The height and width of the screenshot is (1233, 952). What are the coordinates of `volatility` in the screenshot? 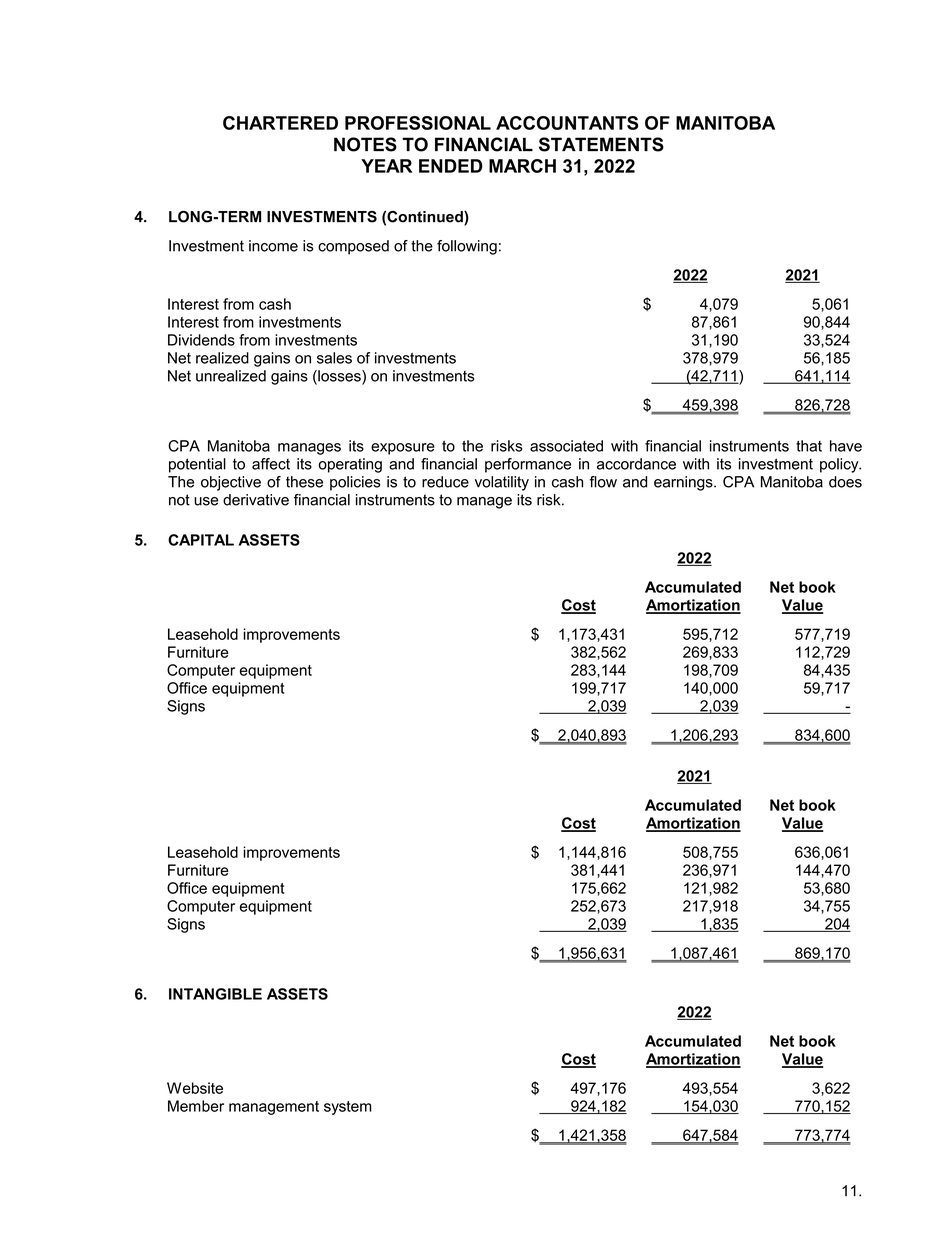 It's located at (502, 483).
